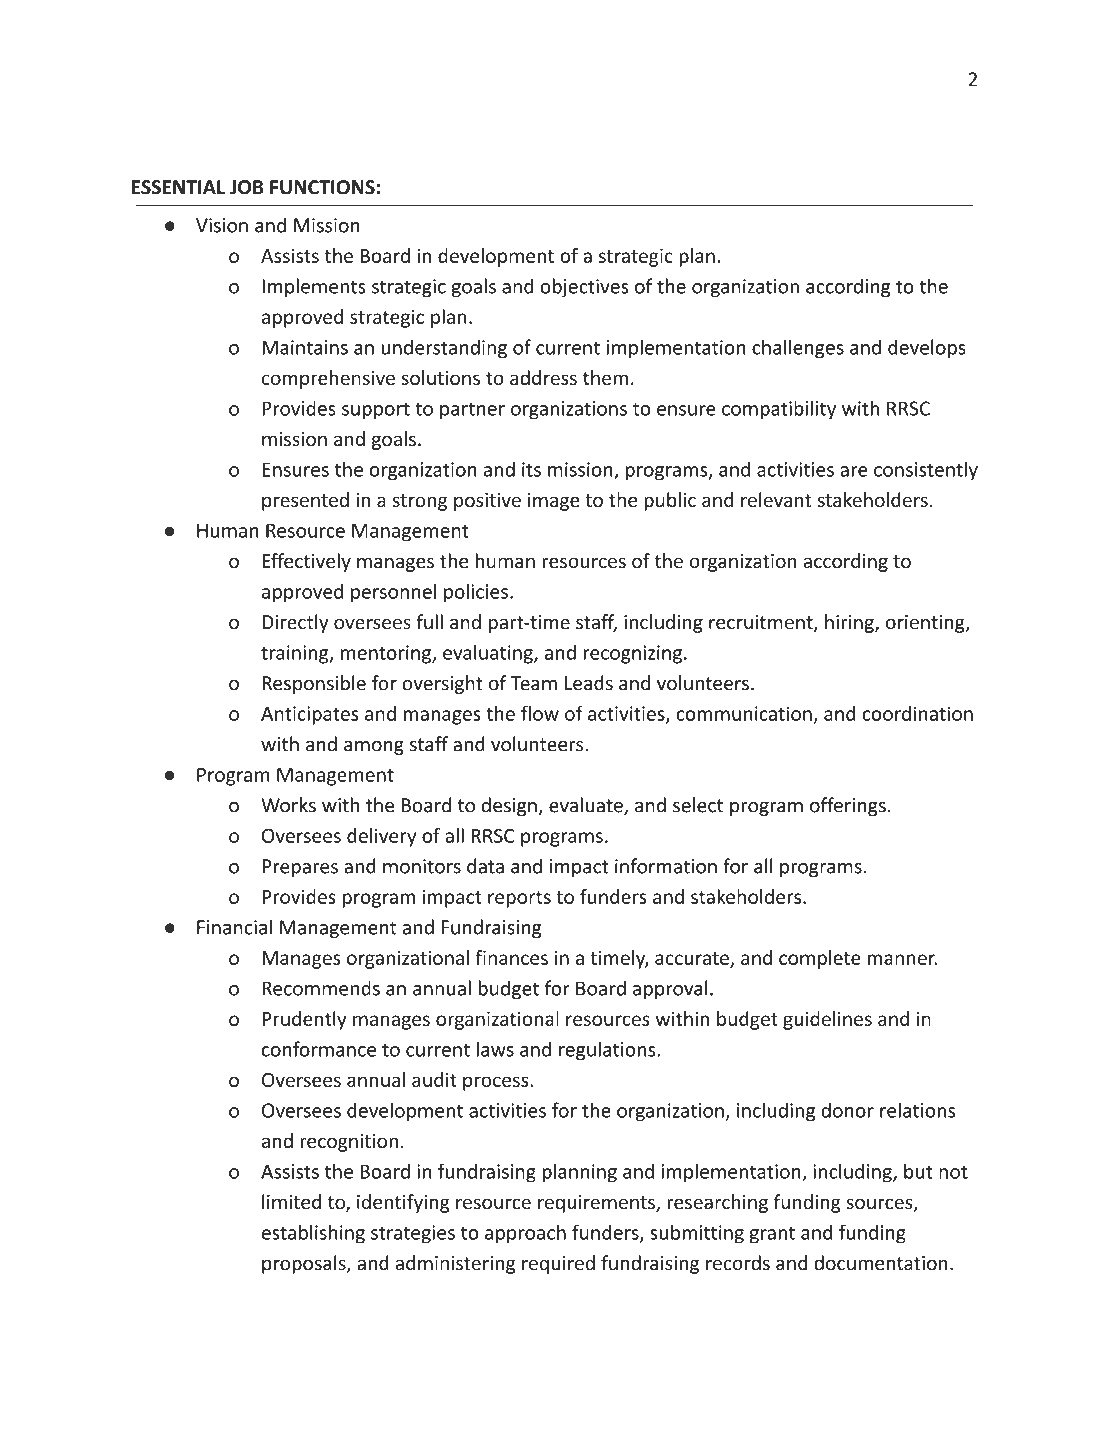 Image resolution: width=1109 pixels, height=1435 pixels. Describe the element at coordinates (917, 713) in the document. I see `coordination` at that location.
